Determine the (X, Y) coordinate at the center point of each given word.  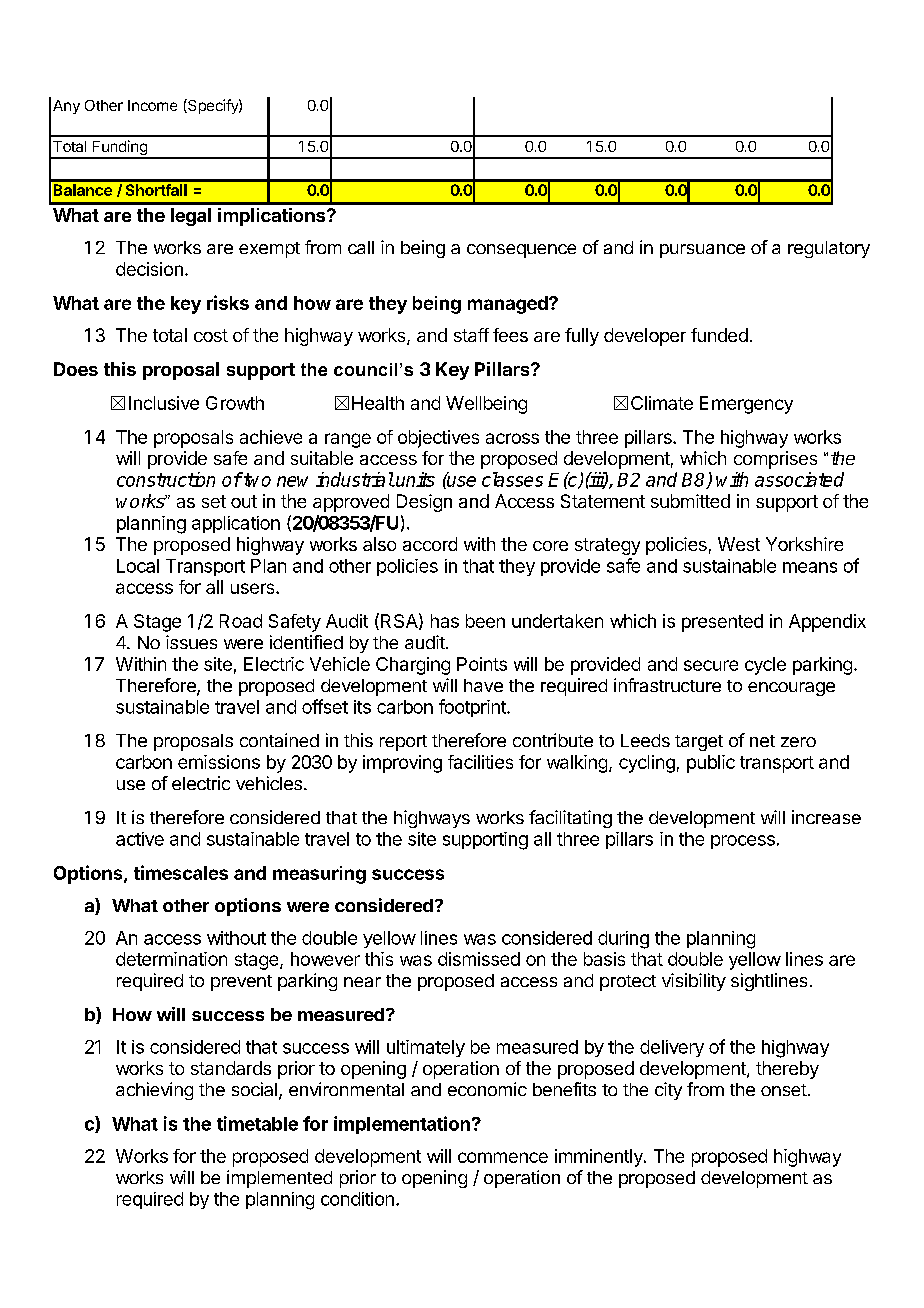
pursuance (702, 251)
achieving (154, 1091)
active (140, 839)
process (743, 842)
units (414, 479)
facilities (480, 762)
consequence (521, 251)
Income (152, 105)
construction (166, 479)
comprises (775, 460)
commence (503, 1157)
